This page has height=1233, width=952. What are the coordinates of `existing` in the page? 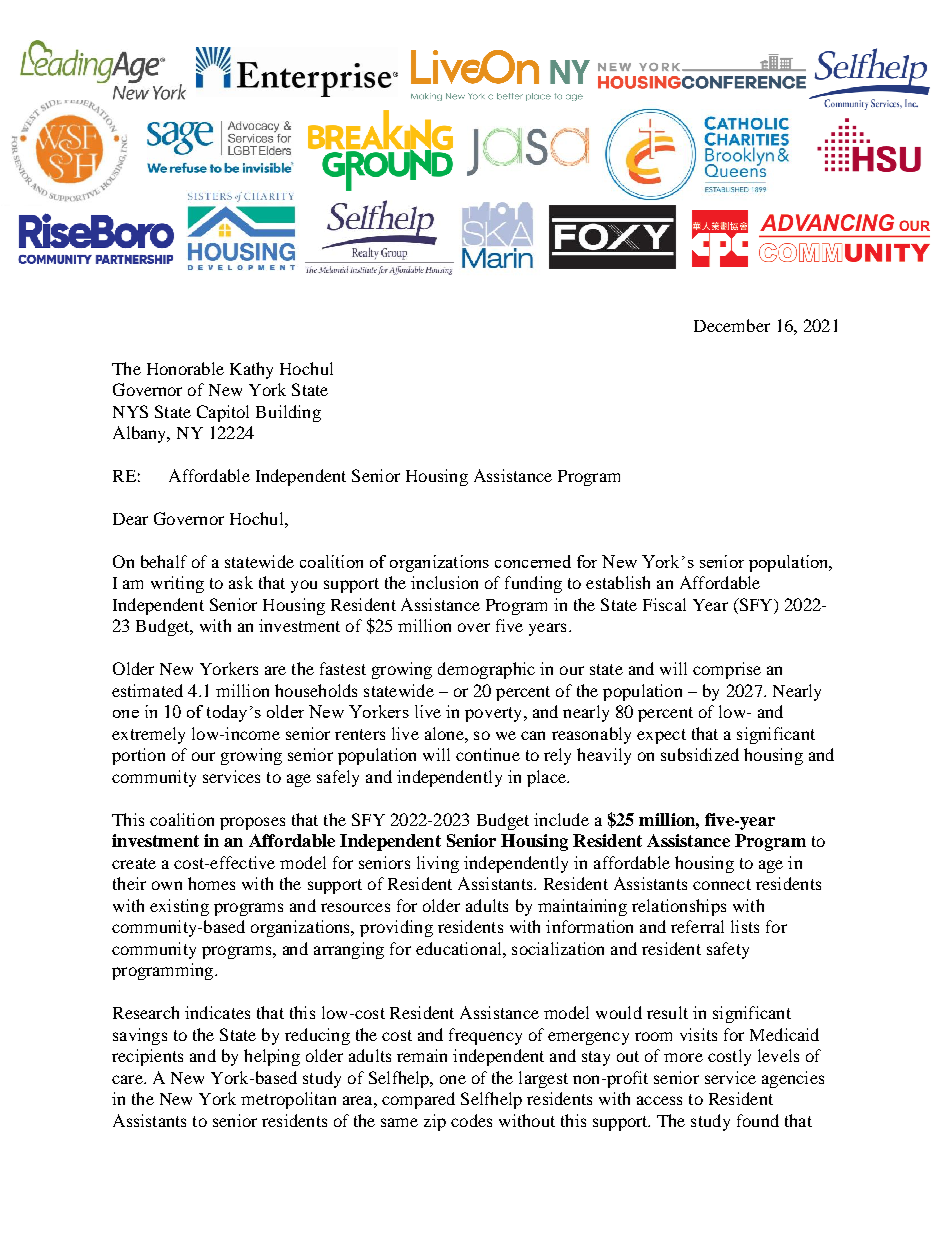 It's located at (179, 907).
